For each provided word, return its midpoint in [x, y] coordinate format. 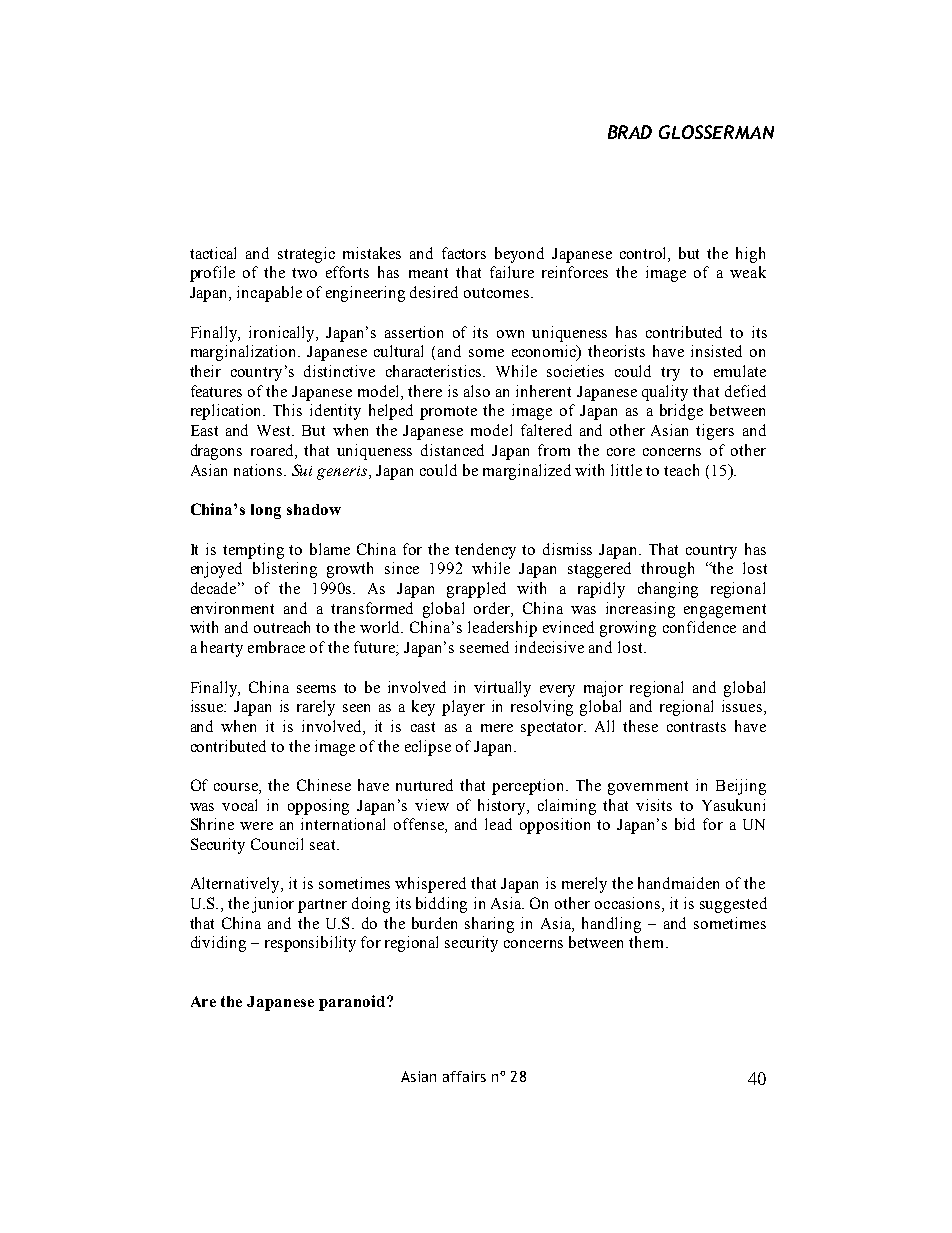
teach [681, 470]
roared [273, 450]
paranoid [353, 1003]
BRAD [630, 132]
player [463, 708]
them [648, 942]
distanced [452, 450]
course [237, 787]
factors [464, 253]
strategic [306, 255]
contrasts [696, 727]
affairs [464, 1076]
